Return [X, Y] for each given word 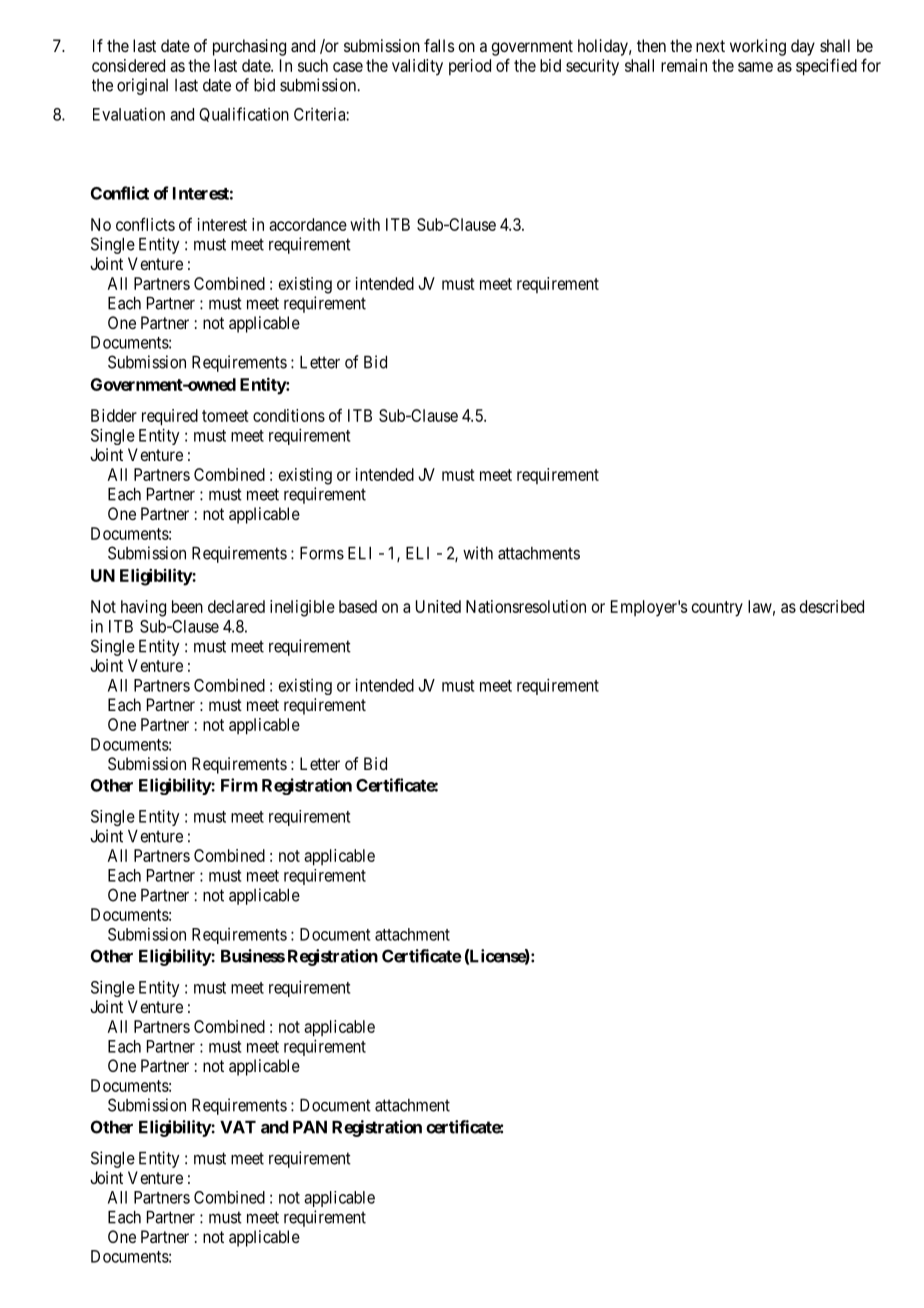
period [470, 67]
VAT [238, 1127]
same [755, 67]
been [187, 606]
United [438, 606]
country [717, 609]
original [142, 86]
